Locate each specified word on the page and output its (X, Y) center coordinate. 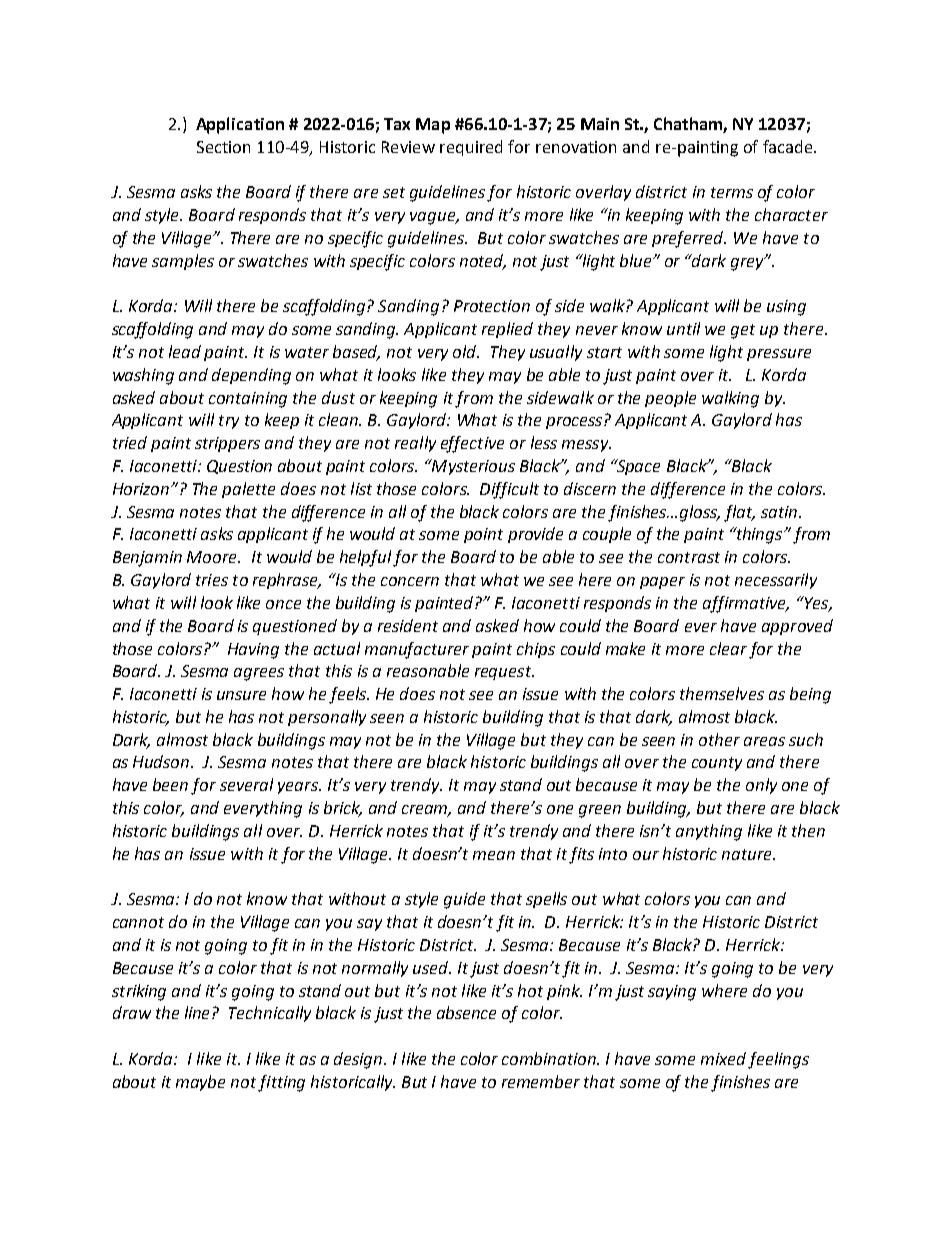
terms (732, 192)
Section (223, 147)
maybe (200, 1083)
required (471, 148)
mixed (723, 1058)
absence (466, 1012)
